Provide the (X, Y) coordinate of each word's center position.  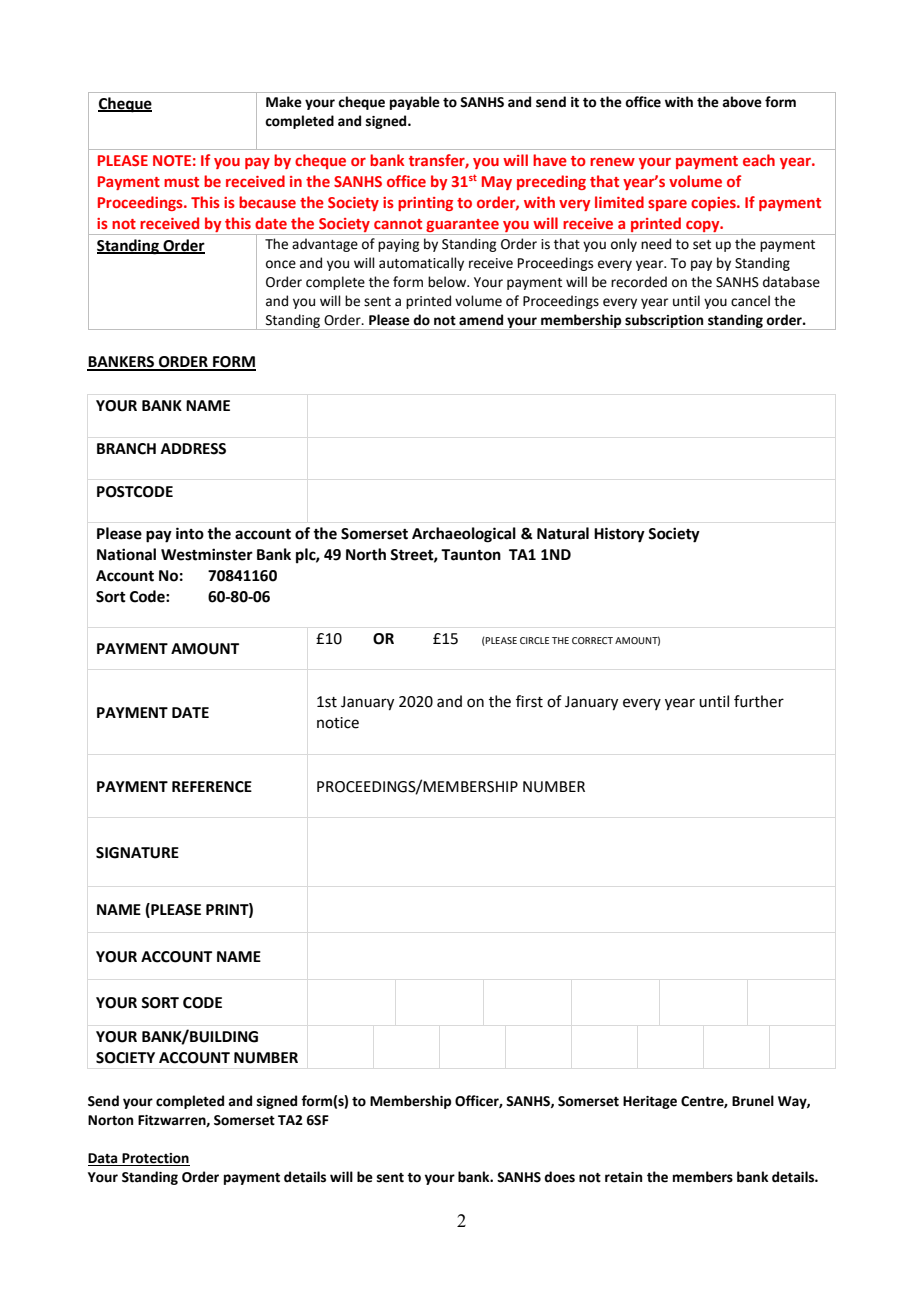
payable (415, 103)
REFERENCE (212, 787)
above (742, 102)
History (619, 535)
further (759, 701)
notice (338, 723)
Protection (155, 1159)
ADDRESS (193, 449)
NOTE (172, 160)
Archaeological (464, 535)
